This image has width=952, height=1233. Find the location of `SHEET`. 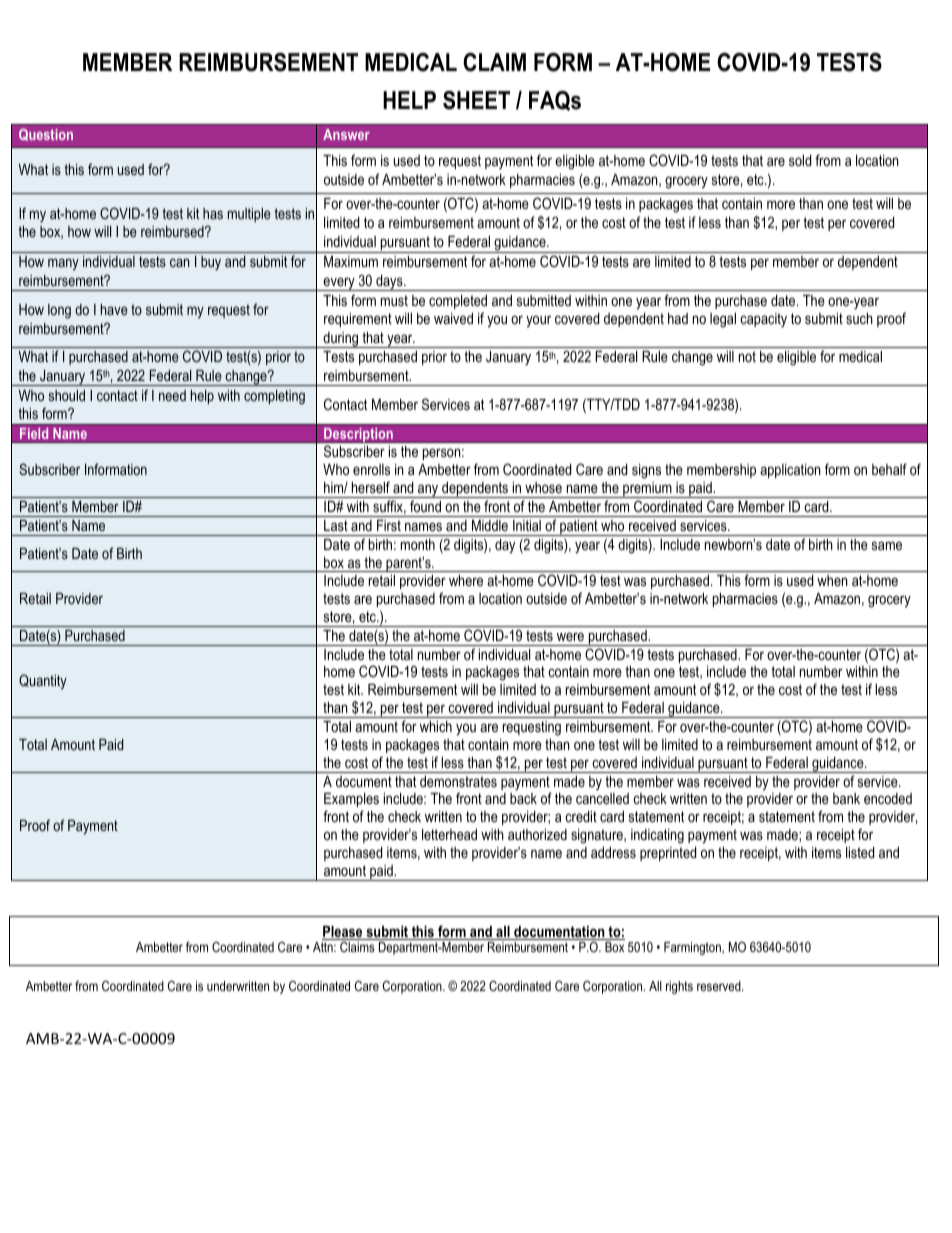

SHEET is located at coordinates (476, 100).
